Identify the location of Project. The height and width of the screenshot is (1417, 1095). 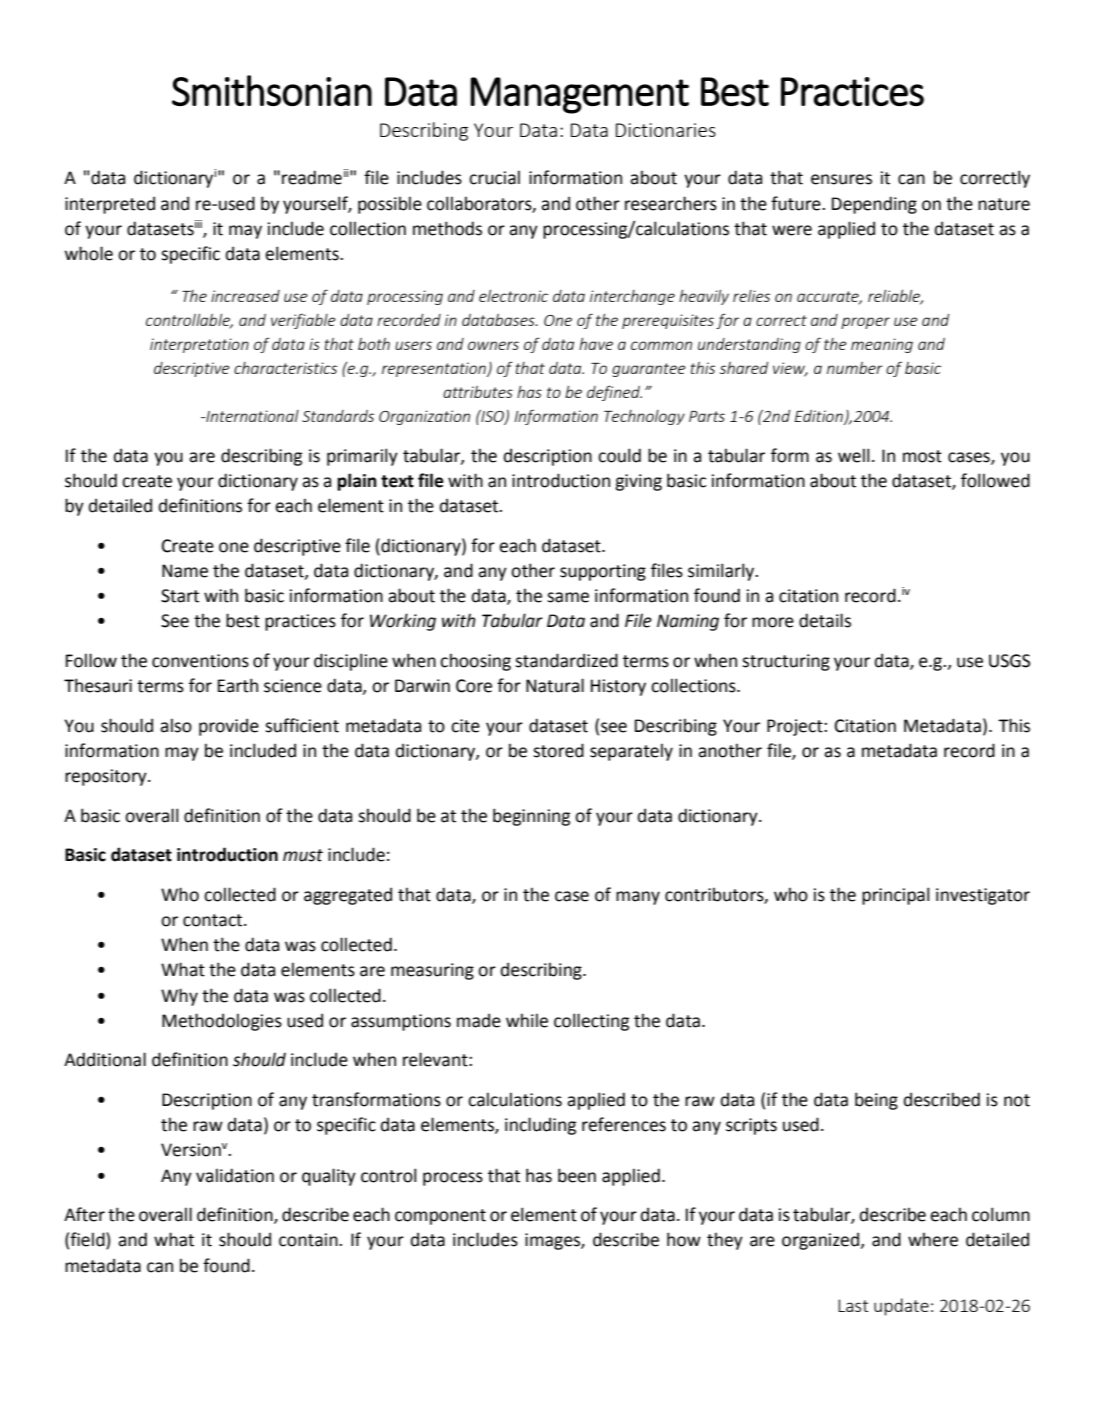
(796, 727).
